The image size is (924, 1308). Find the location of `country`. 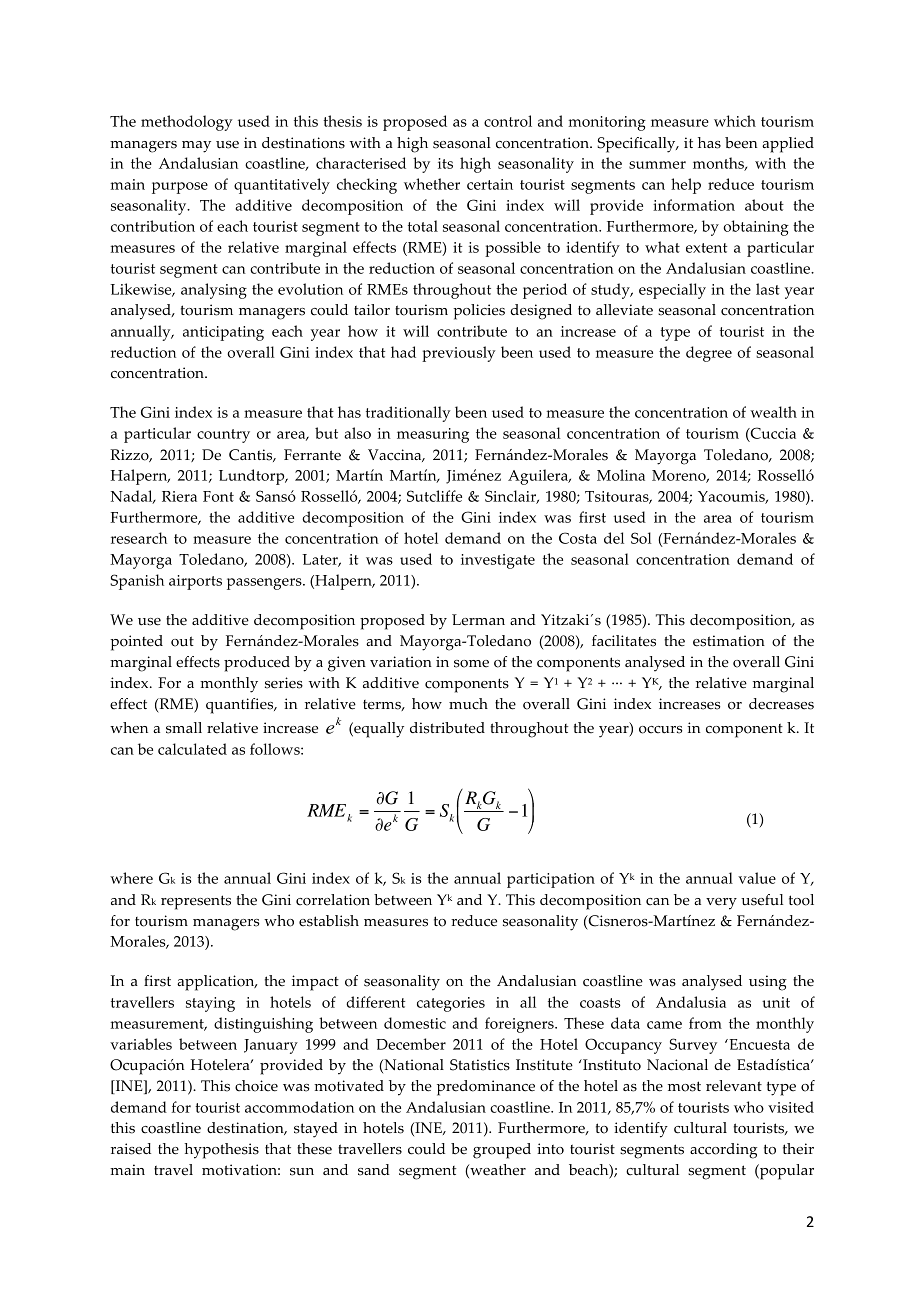

country is located at coordinates (223, 436).
